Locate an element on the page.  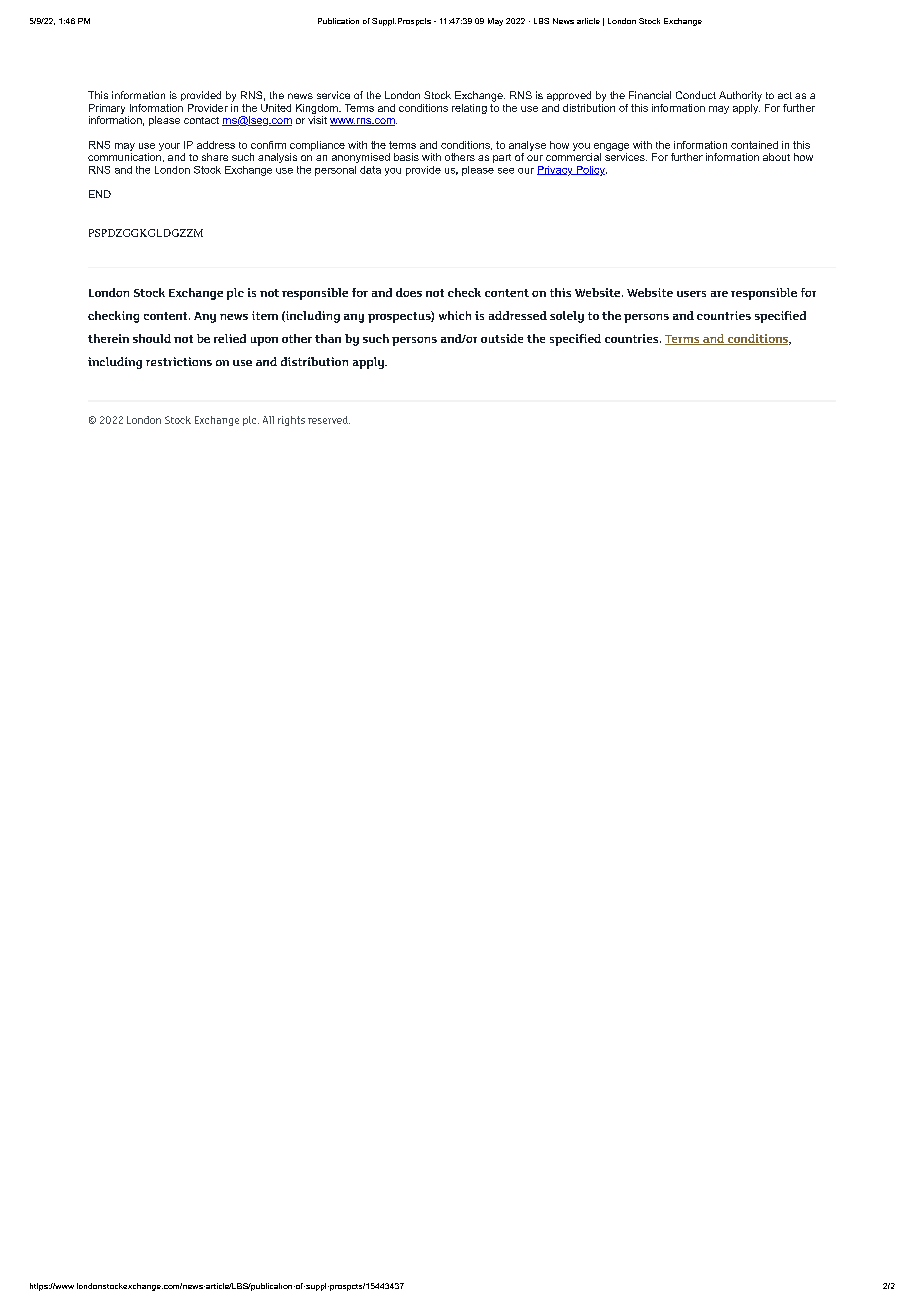
All is located at coordinates (268, 420).
